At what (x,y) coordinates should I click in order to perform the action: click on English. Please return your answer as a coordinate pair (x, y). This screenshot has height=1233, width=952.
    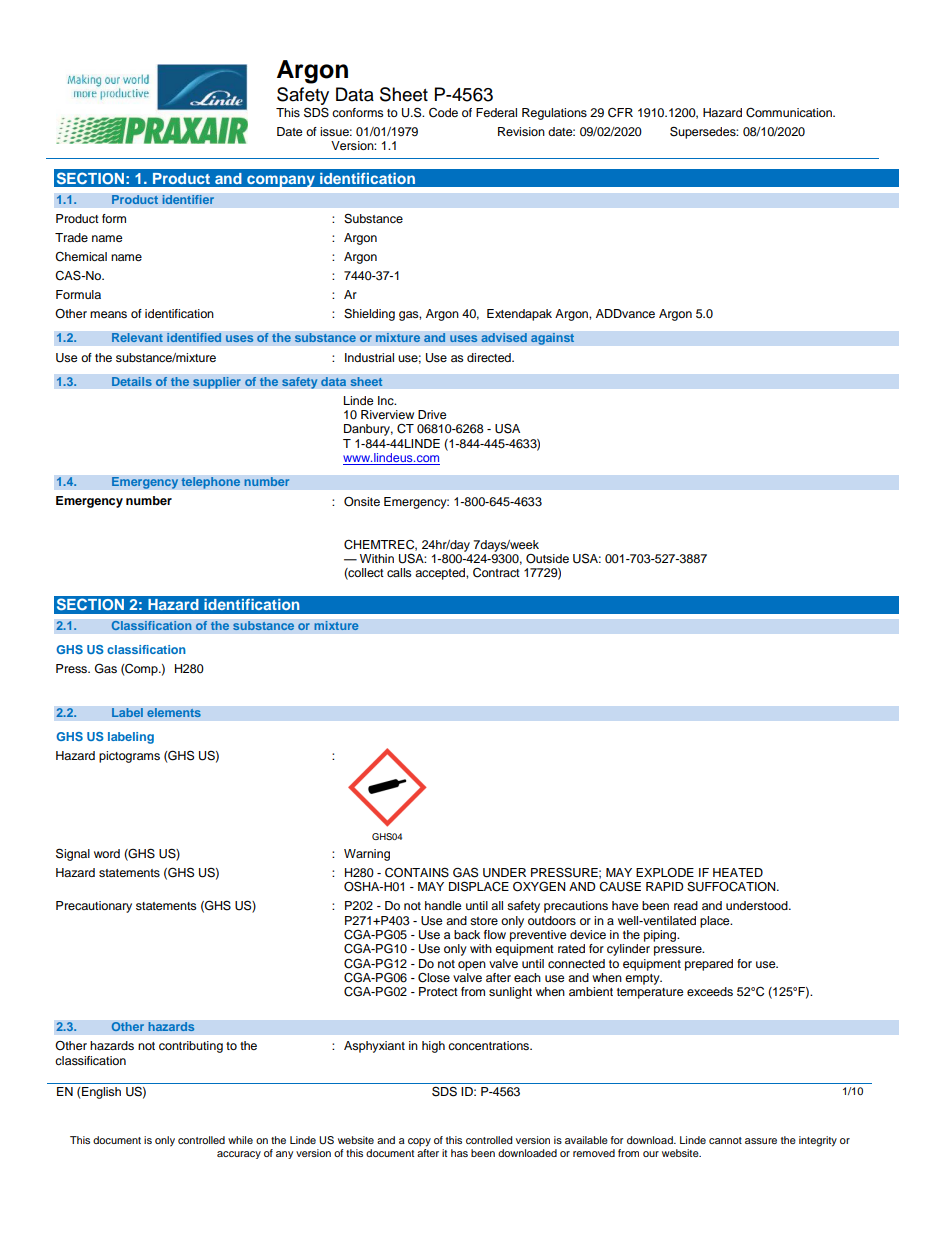
    Looking at the image, I should click on (101, 1093).
